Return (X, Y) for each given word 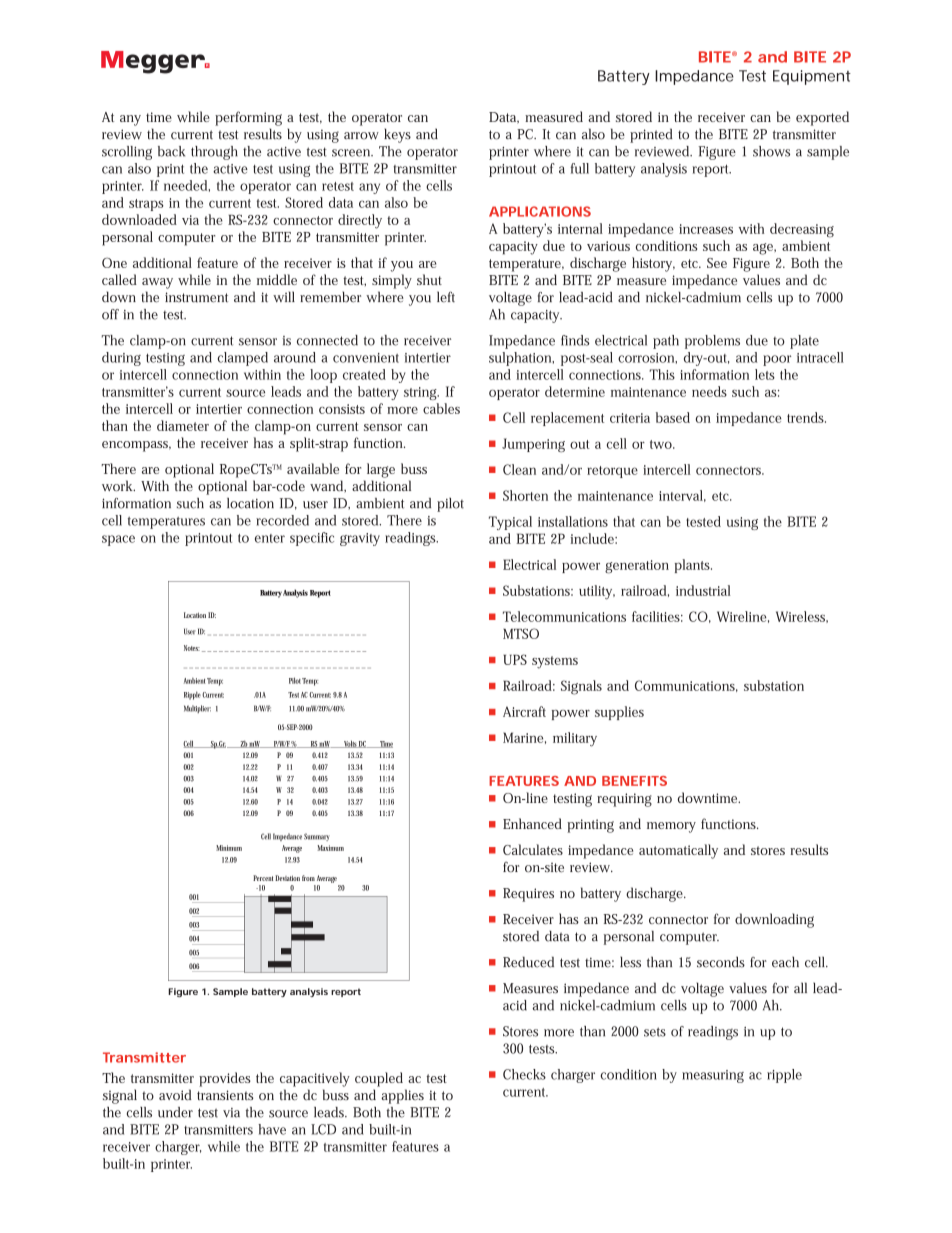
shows (771, 151)
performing (248, 118)
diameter (183, 425)
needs (709, 391)
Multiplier (197, 709)
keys (397, 135)
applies (402, 1096)
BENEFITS (634, 781)
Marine (524, 738)
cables (441, 408)
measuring (713, 1076)
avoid (175, 1095)
